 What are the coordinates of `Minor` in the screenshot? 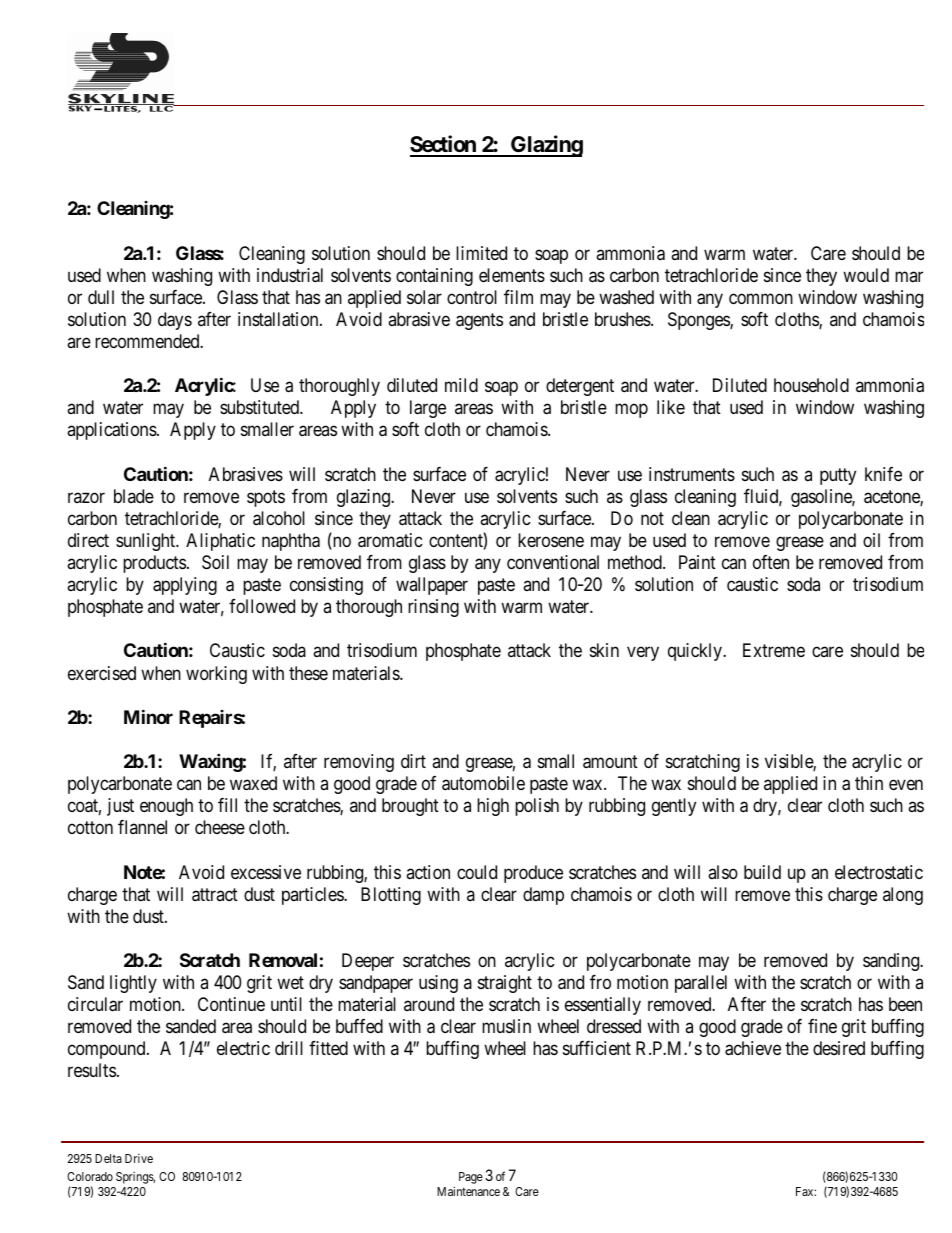 It's located at (148, 716).
